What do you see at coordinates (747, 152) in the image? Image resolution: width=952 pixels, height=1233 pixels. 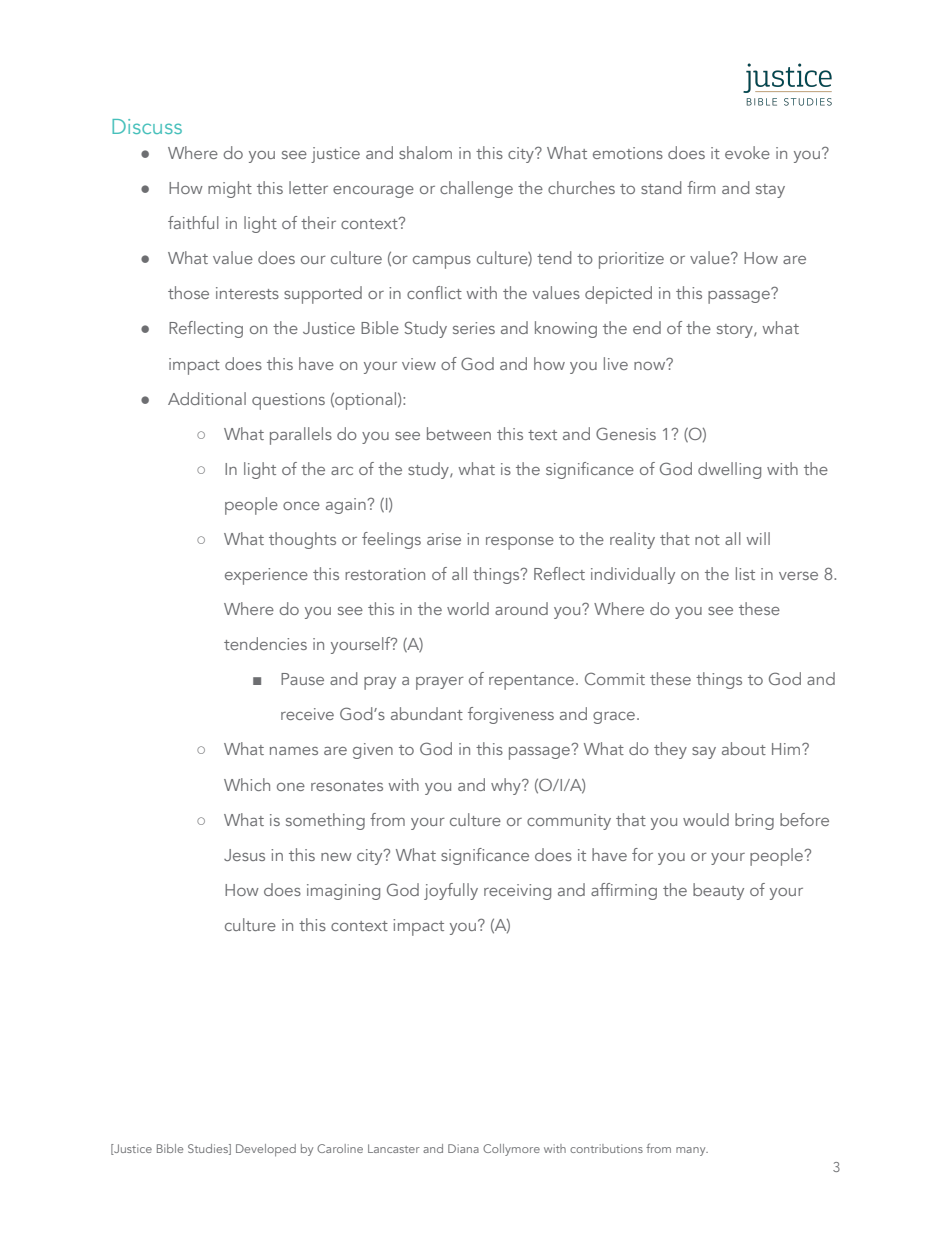 I see `evoke` at bounding box center [747, 152].
